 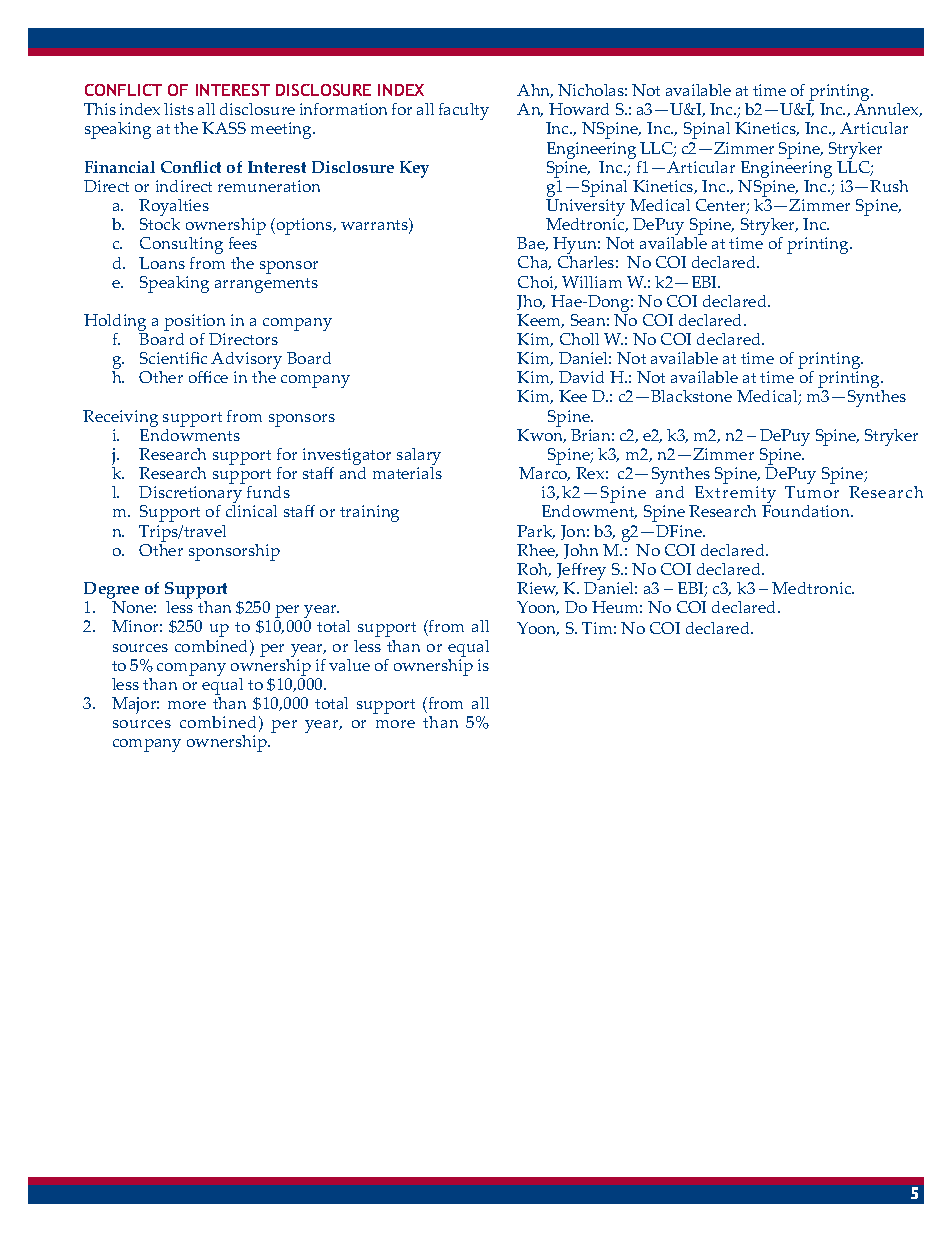 I want to click on William, so click(x=592, y=282).
